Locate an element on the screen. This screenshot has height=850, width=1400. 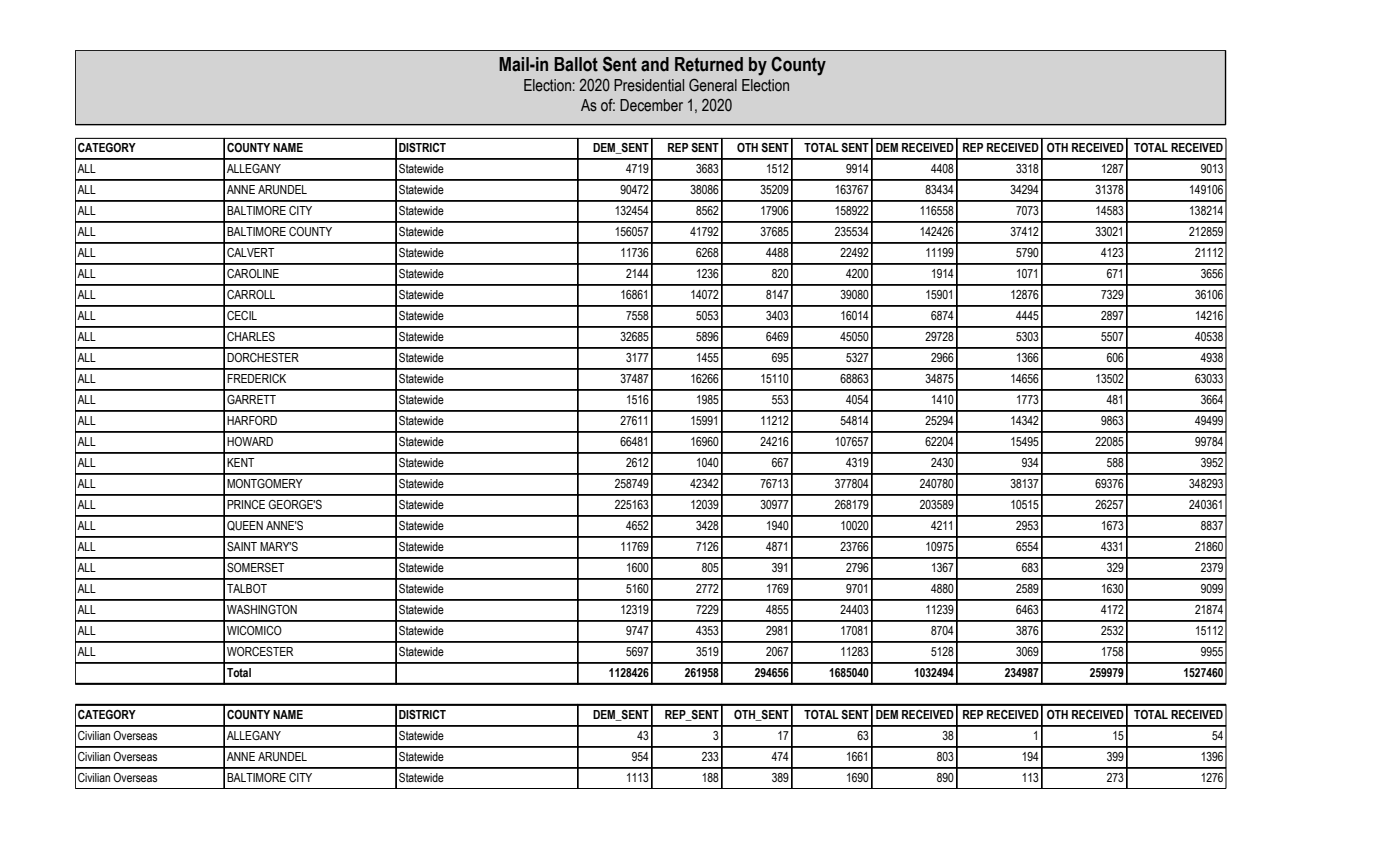
Presidential is located at coordinates (649, 85).
